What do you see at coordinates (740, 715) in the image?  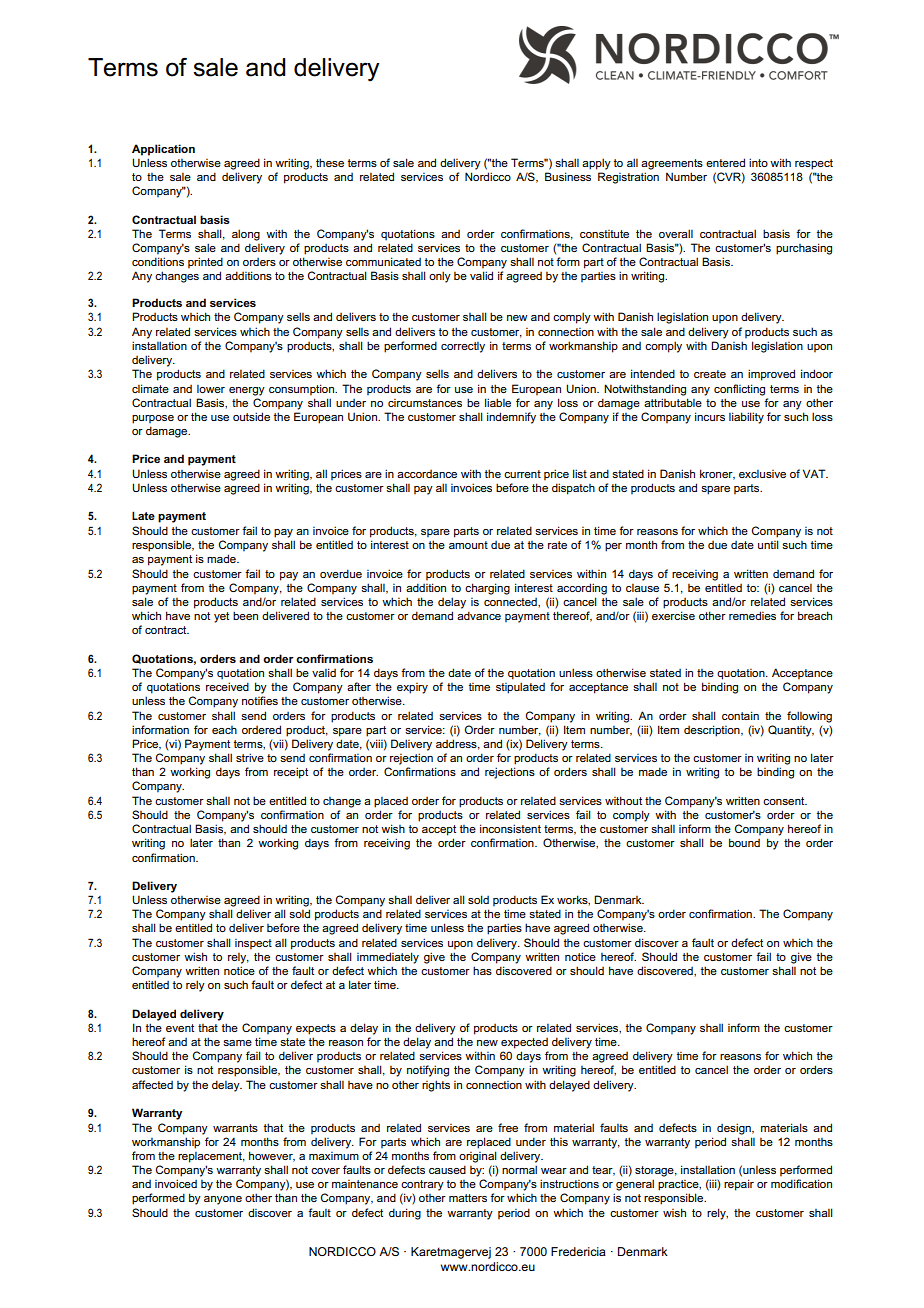 I see `contain` at bounding box center [740, 715].
